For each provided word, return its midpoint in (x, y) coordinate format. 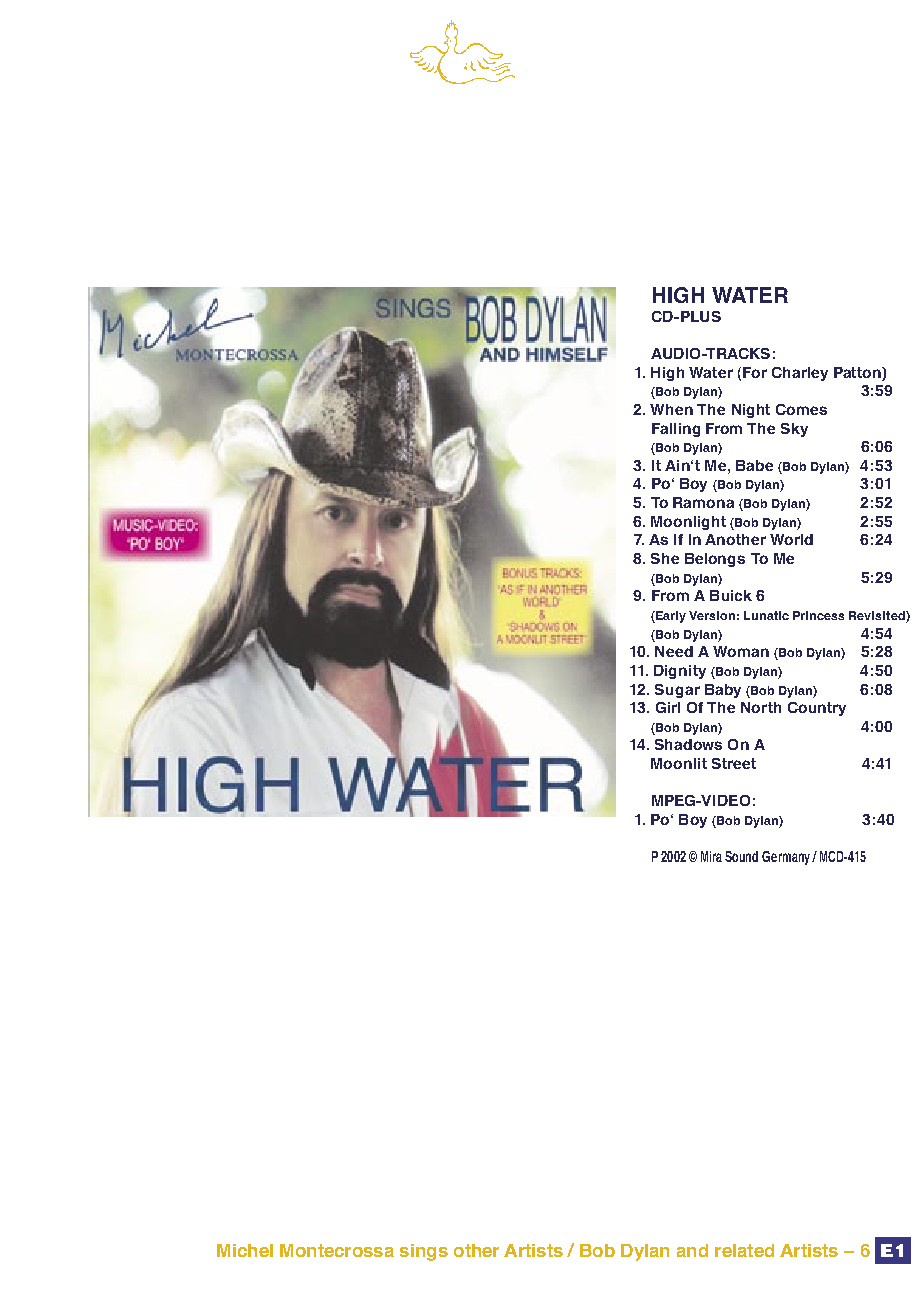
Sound (741, 856)
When (671, 409)
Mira (711, 856)
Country (817, 709)
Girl (668, 707)
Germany (787, 858)
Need (674, 651)
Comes (801, 409)
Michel (245, 1250)
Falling (676, 430)
